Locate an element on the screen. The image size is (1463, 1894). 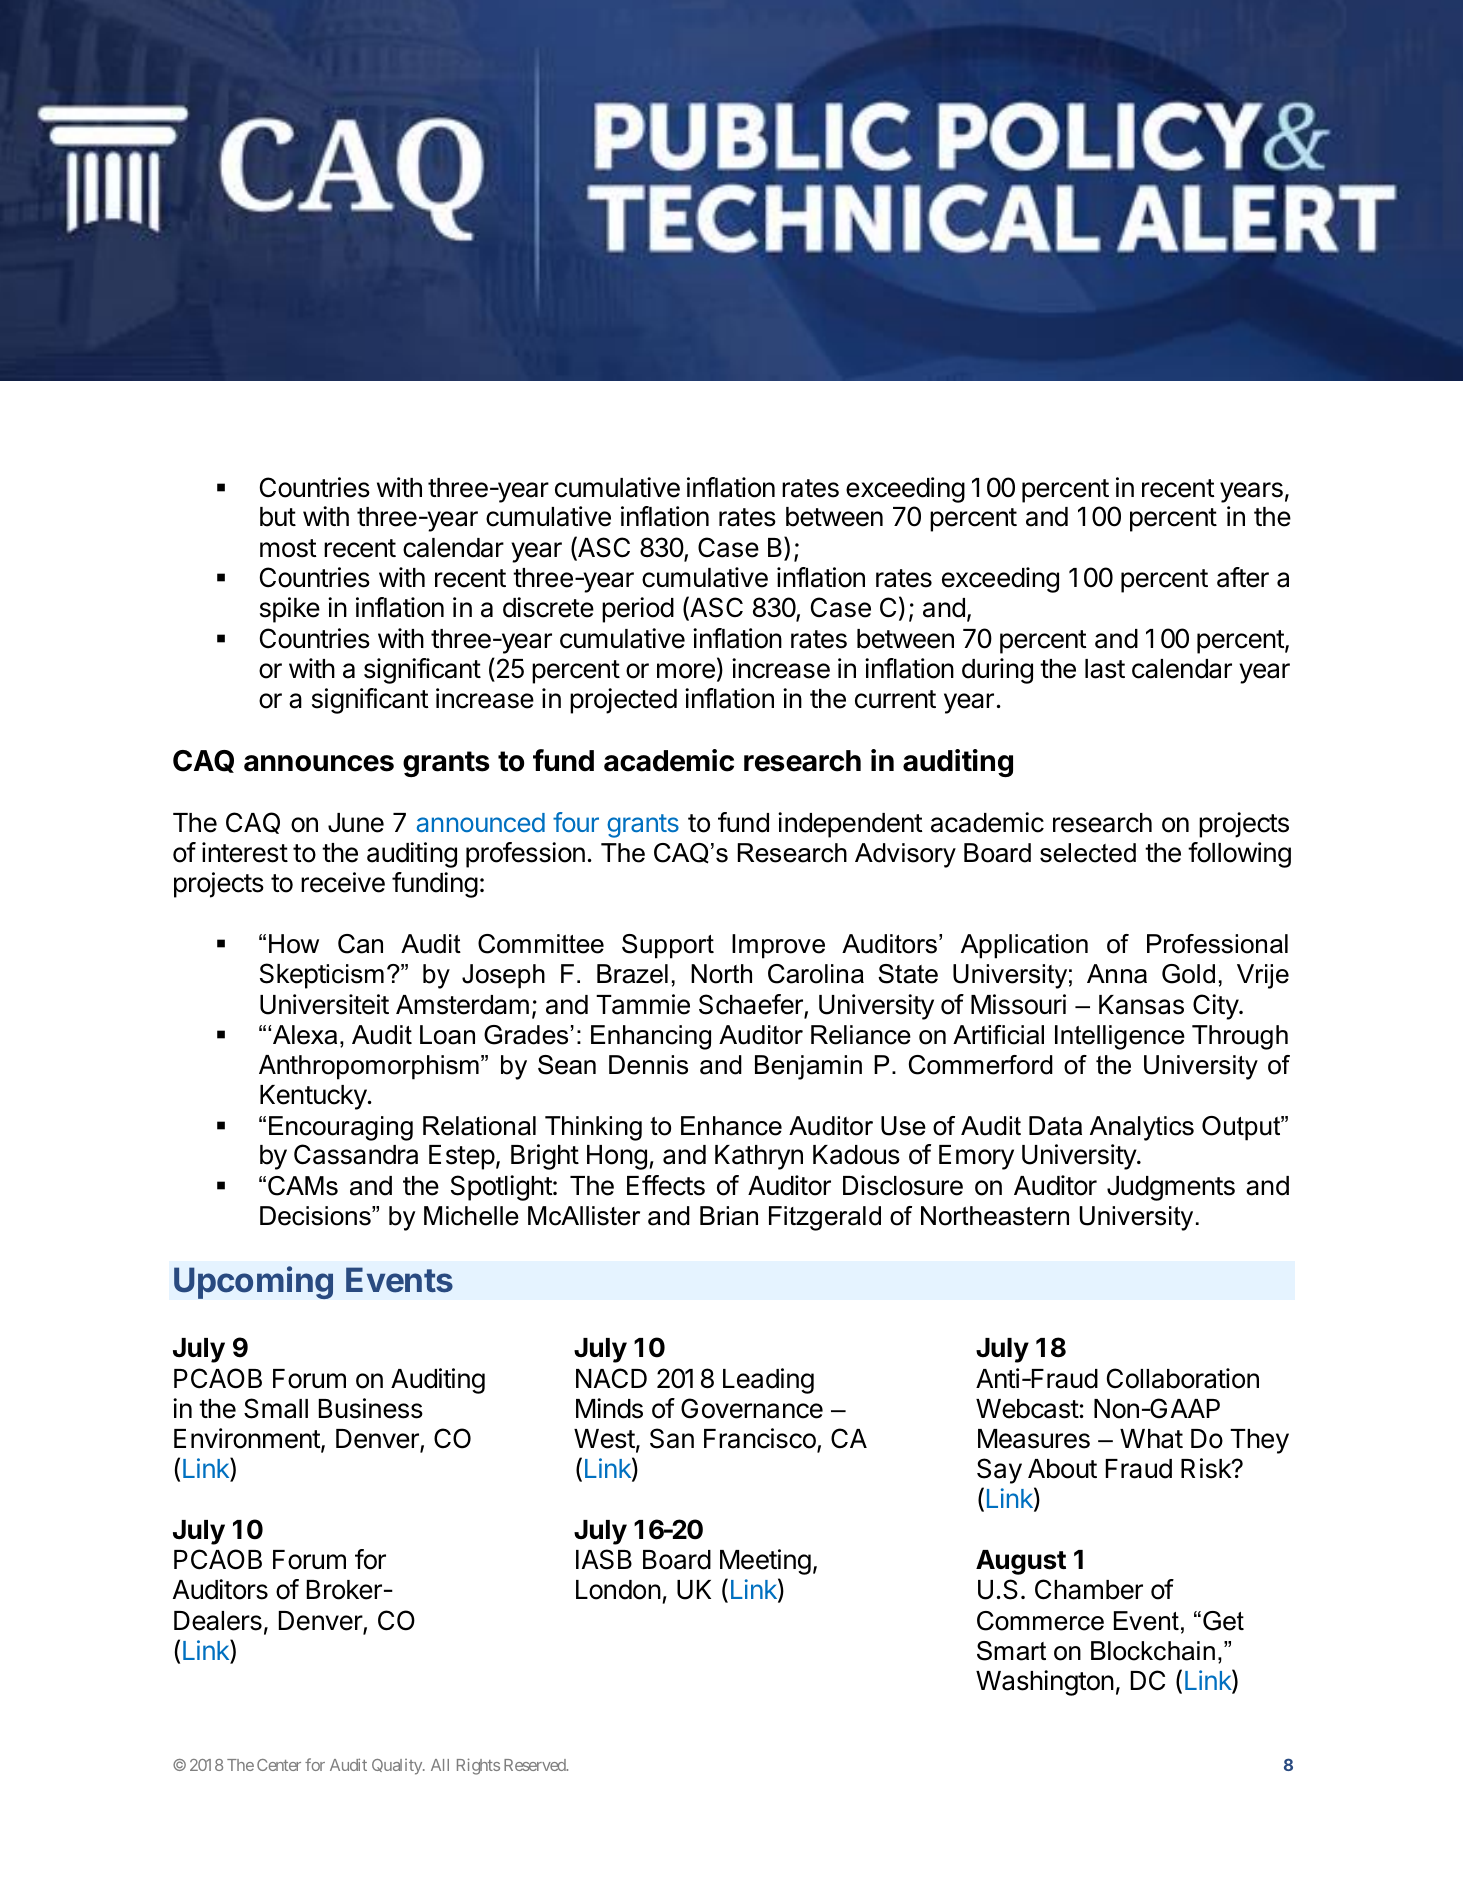
Improve is located at coordinates (778, 946).
